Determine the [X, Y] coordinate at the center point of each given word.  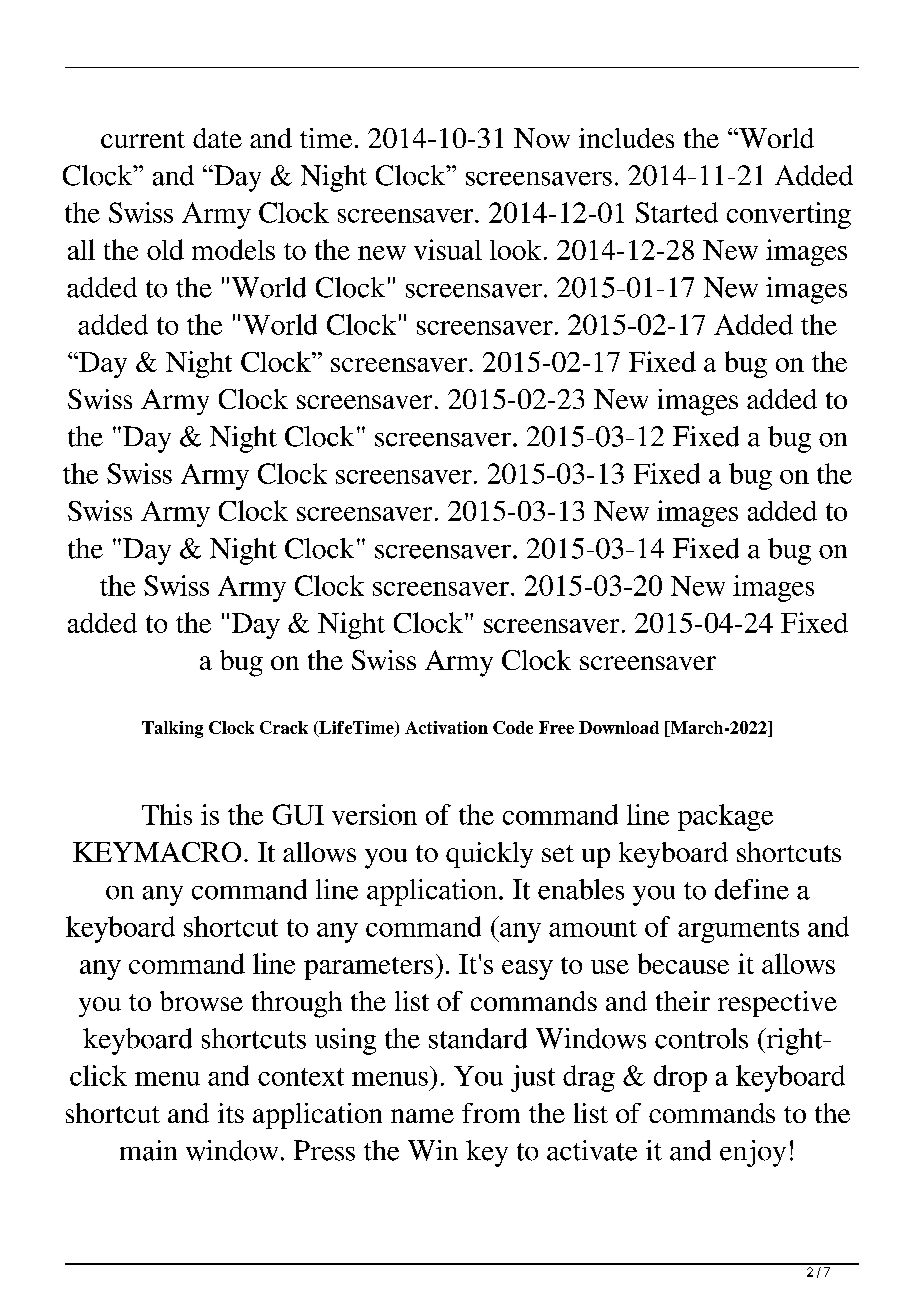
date [217, 138]
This [167, 814]
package [725, 817]
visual [448, 249]
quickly [489, 855]
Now [542, 138]
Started [677, 212]
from [491, 1113]
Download [619, 727]
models [233, 249]
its [231, 1113]
